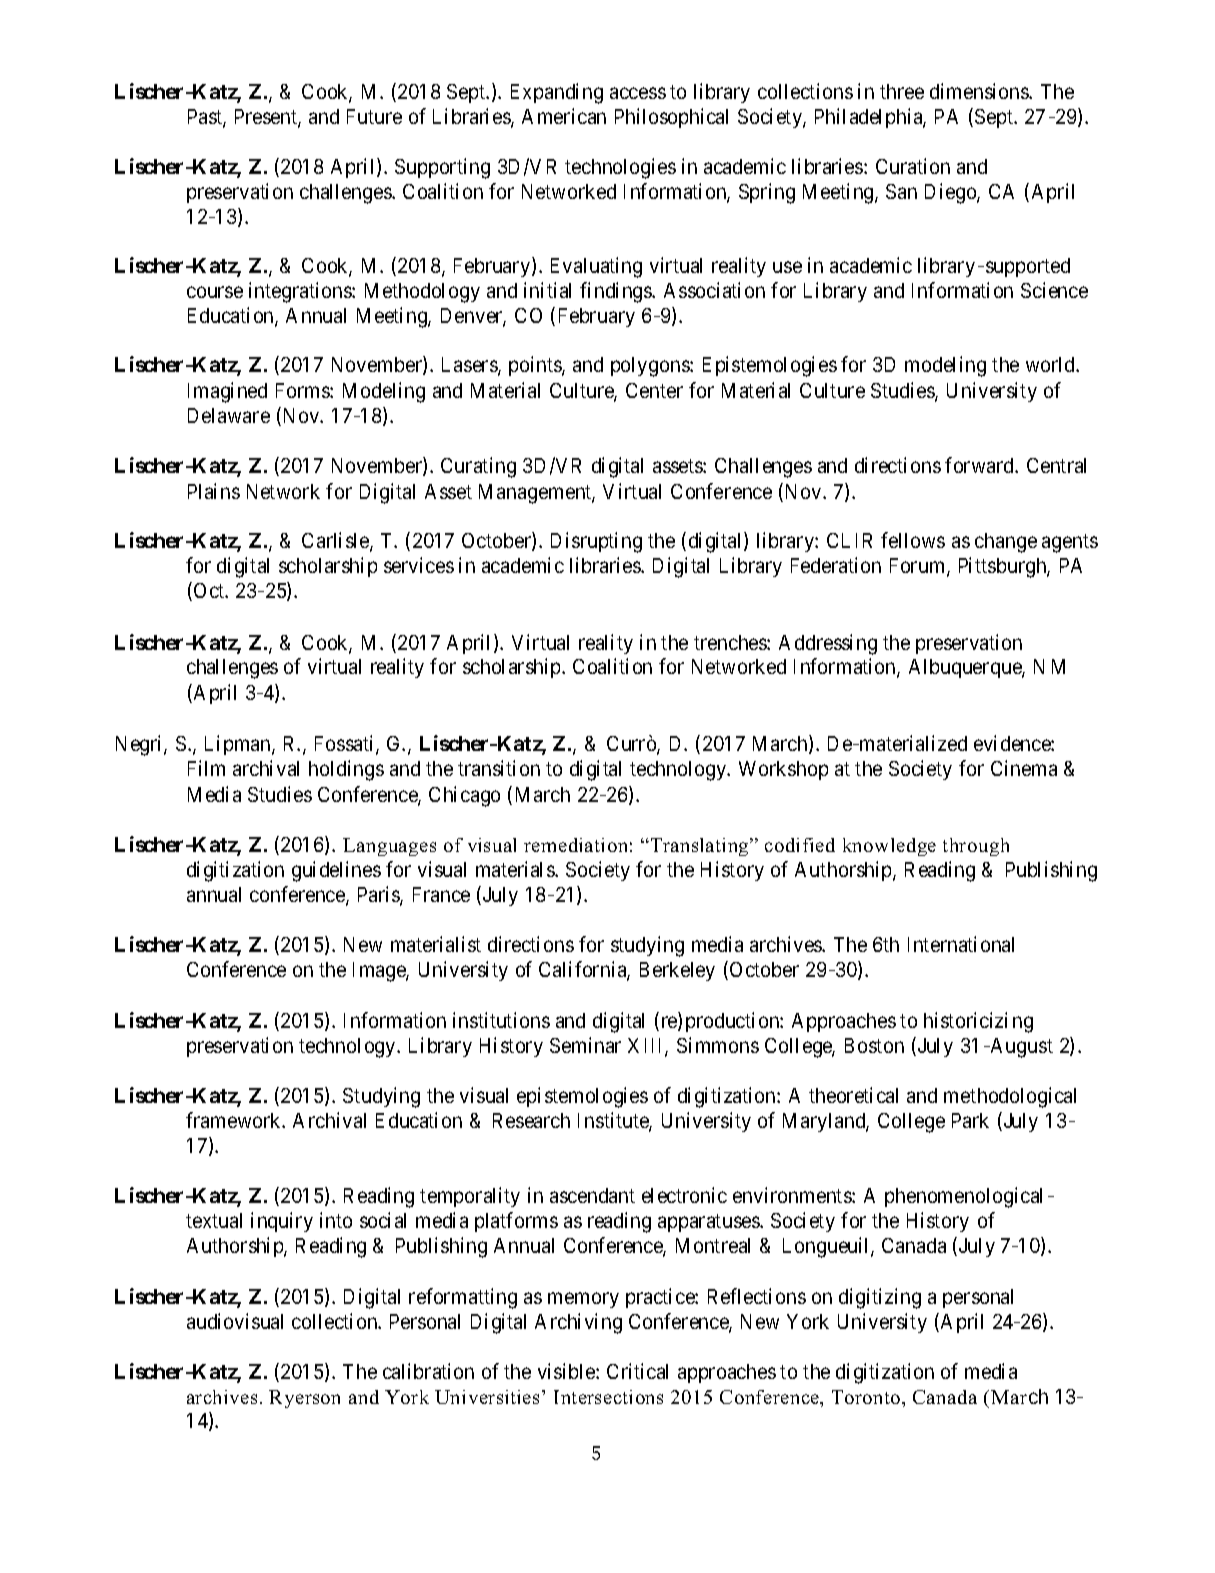  What do you see at coordinates (980, 91) in the document?
I see `dimensions` at bounding box center [980, 91].
